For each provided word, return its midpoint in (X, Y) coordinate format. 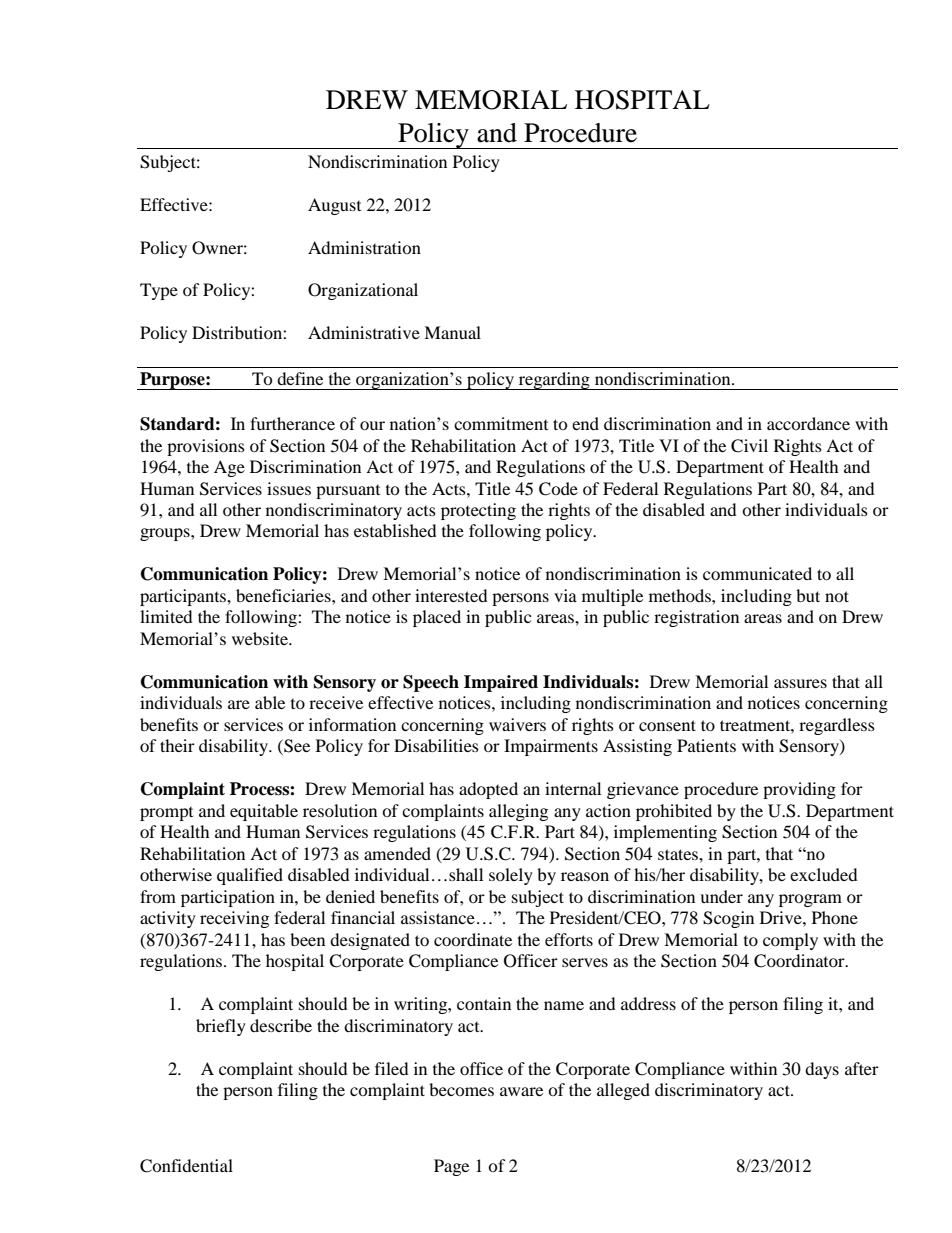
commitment (501, 423)
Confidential (186, 1166)
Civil (749, 446)
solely (511, 876)
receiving (234, 919)
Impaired (501, 683)
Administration (364, 247)
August (334, 206)
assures (800, 683)
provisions (206, 447)
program (810, 900)
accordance (808, 423)
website (261, 638)
